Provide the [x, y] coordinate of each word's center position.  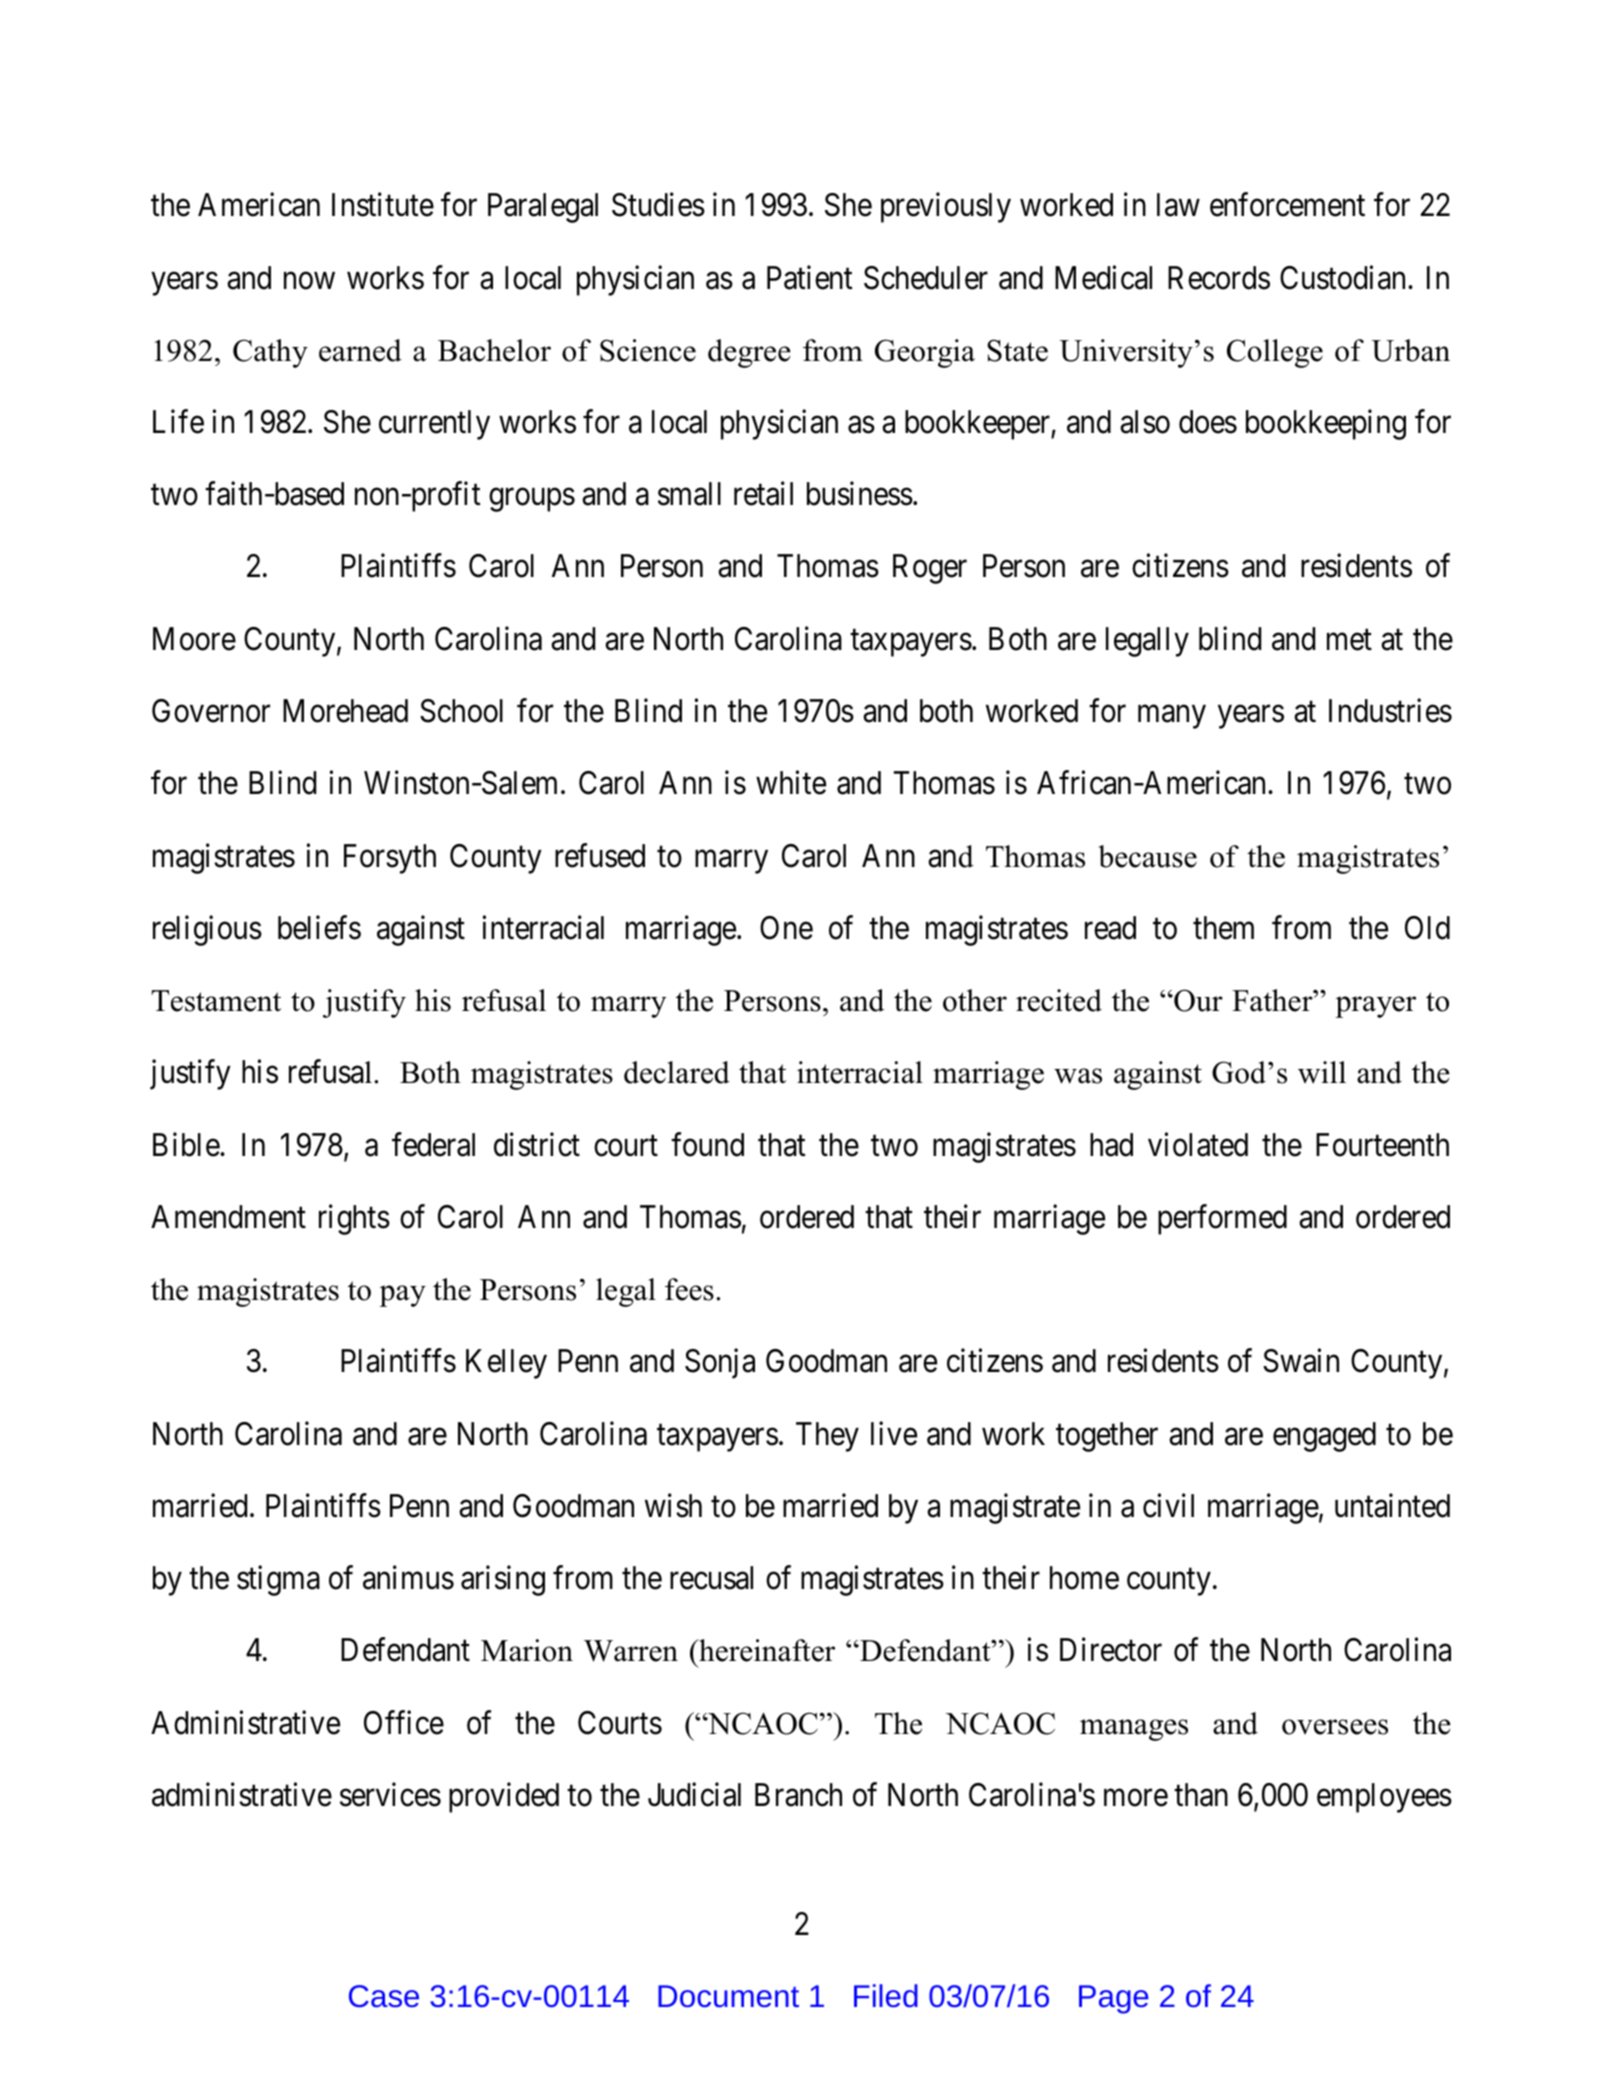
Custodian [1344, 277]
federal [433, 1144]
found [707, 1144]
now [309, 281]
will [1322, 1072]
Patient [810, 277]
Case [384, 1996]
